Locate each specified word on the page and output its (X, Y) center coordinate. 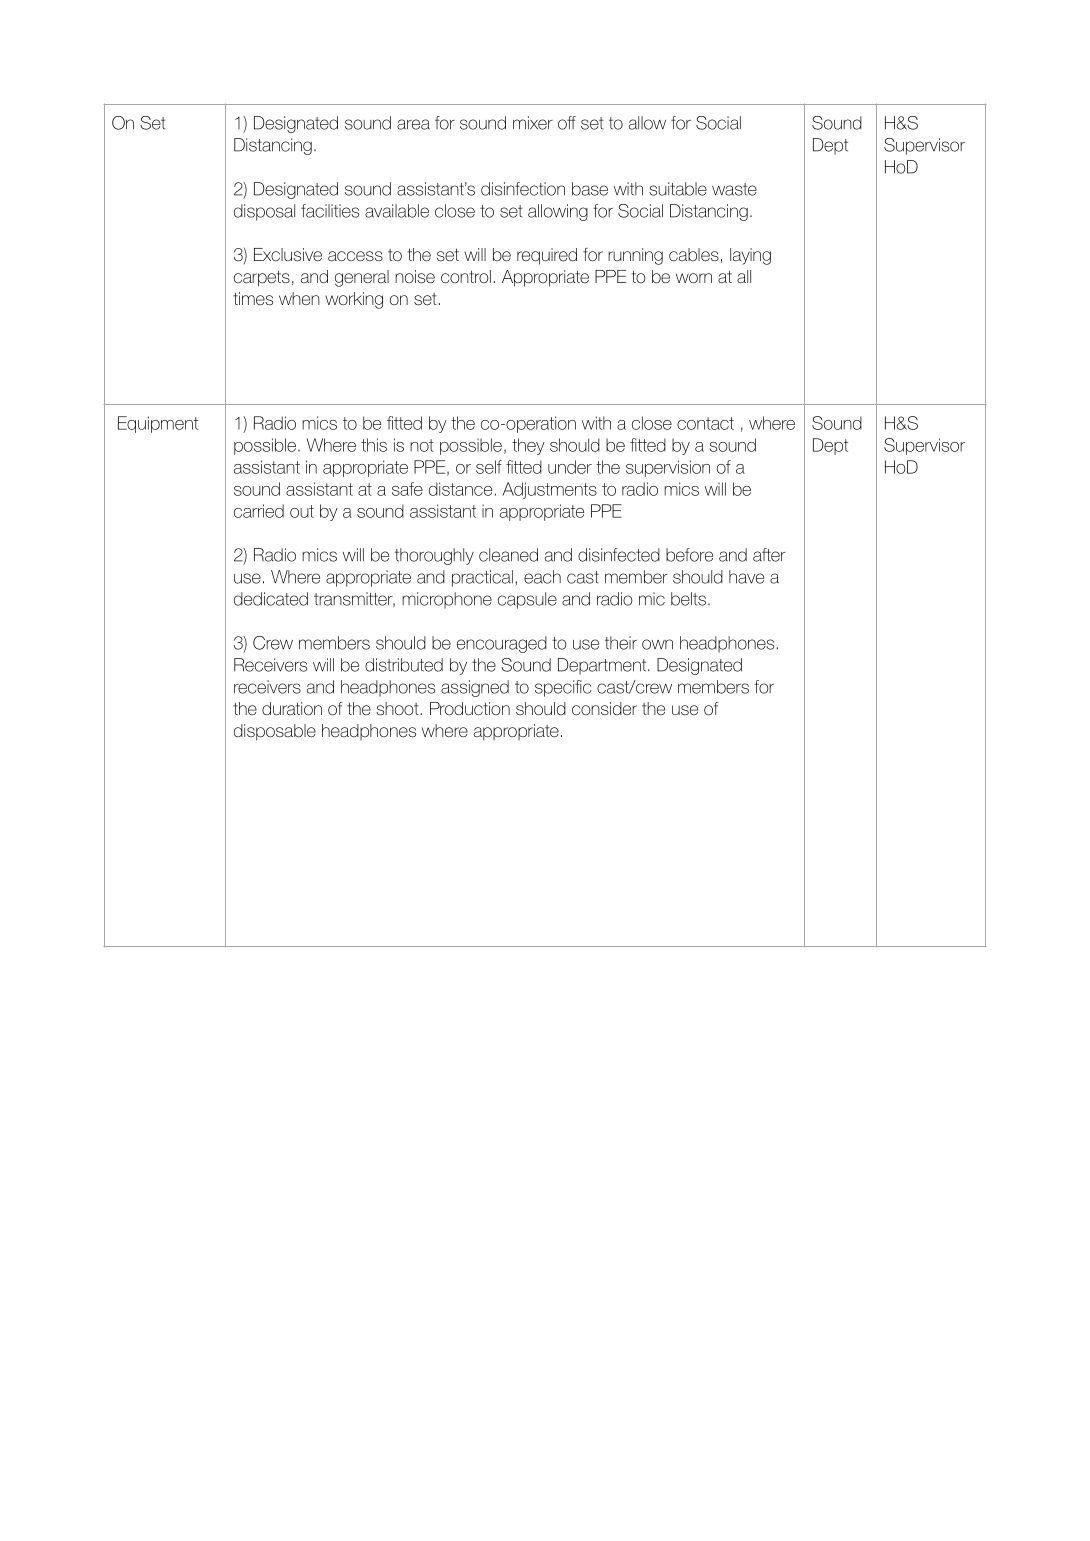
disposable (275, 732)
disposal (264, 212)
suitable (678, 189)
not (422, 445)
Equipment (158, 424)
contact (705, 423)
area (413, 124)
